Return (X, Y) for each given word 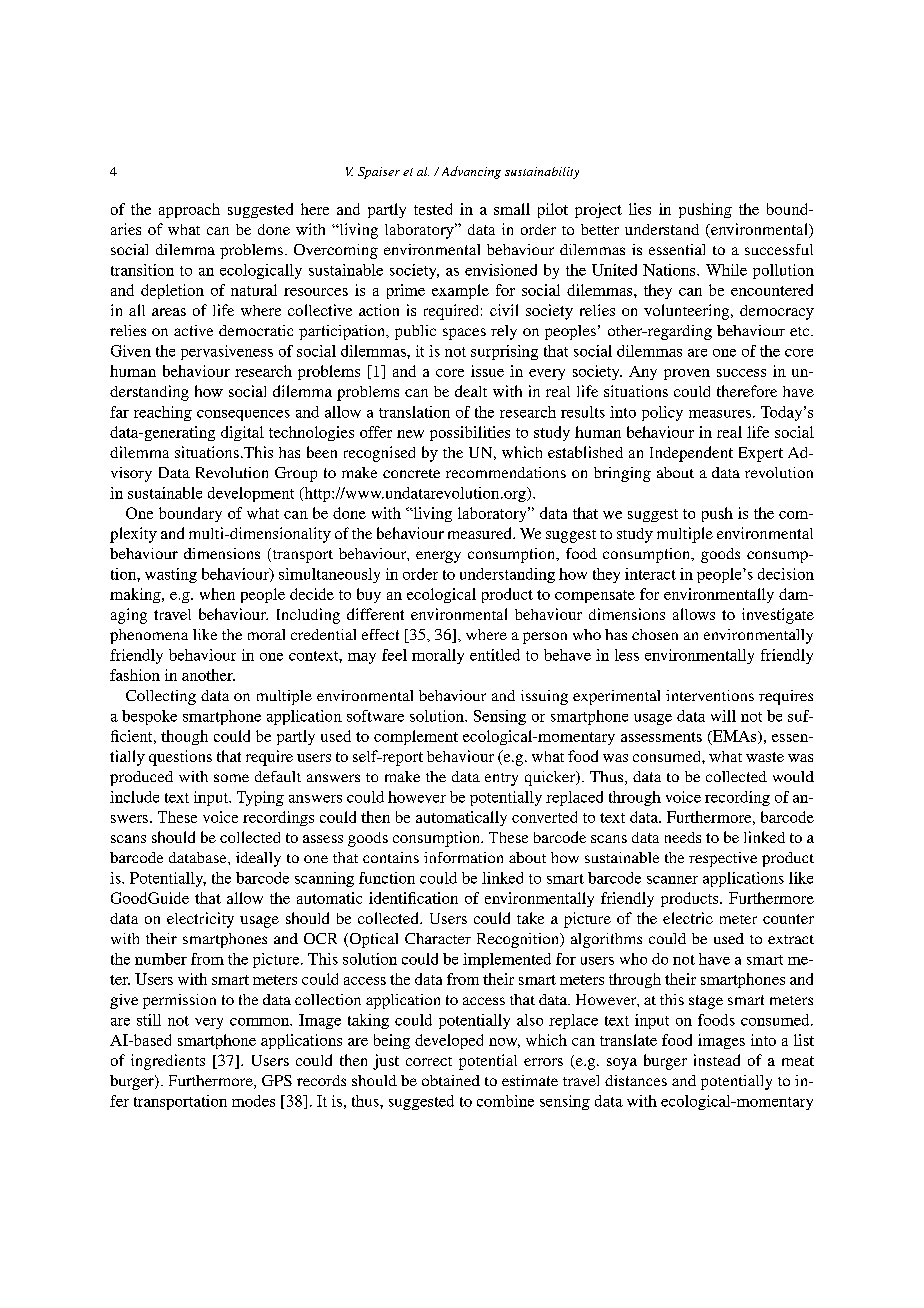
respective (723, 859)
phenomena (149, 636)
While (726, 270)
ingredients (168, 1062)
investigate (778, 616)
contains (391, 857)
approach (189, 210)
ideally (258, 859)
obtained (451, 1080)
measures (720, 414)
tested (433, 209)
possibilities (470, 433)
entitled (495, 655)
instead (717, 1060)
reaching (163, 413)
